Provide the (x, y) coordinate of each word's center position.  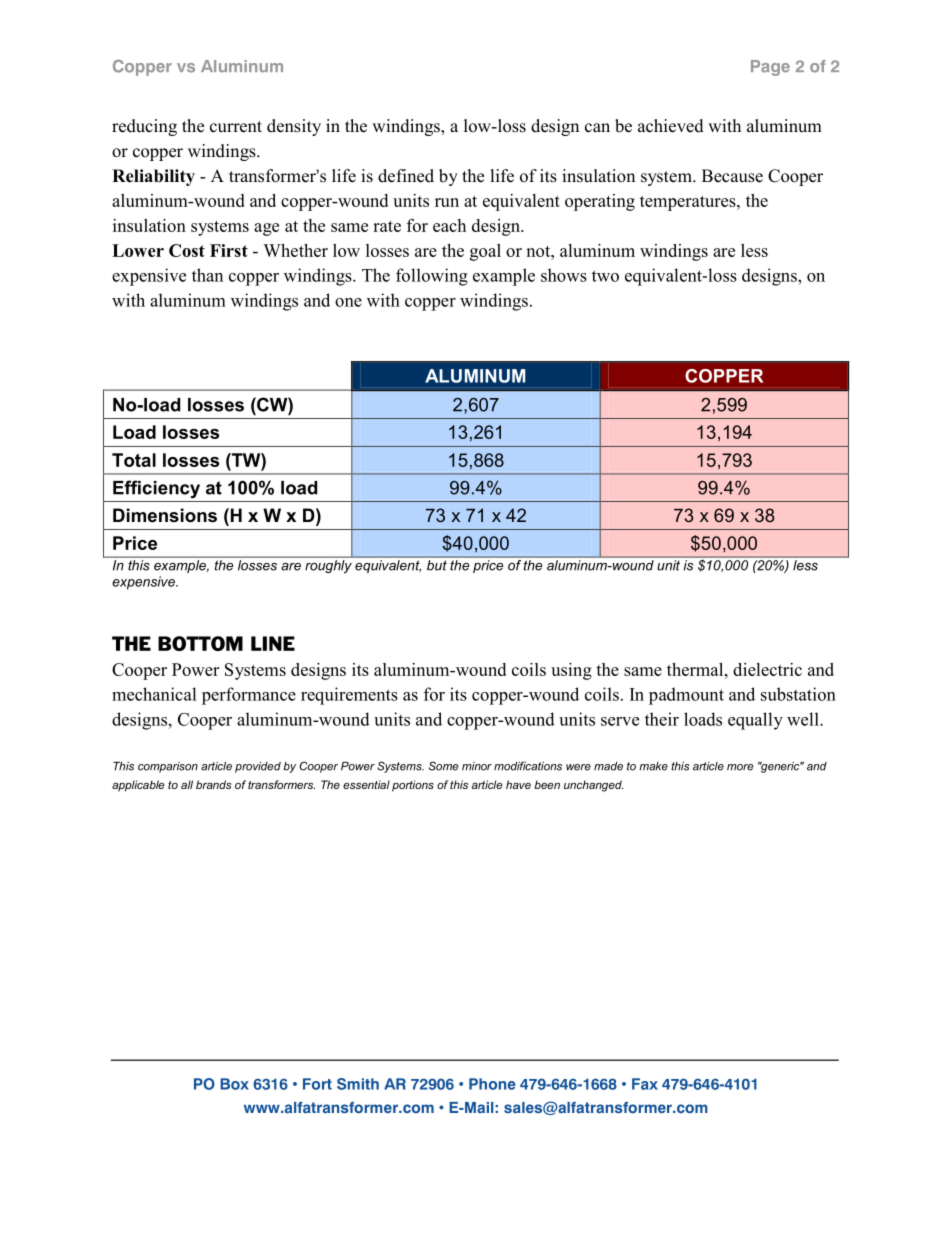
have (518, 784)
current (236, 127)
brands (214, 784)
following (432, 277)
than (207, 275)
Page (770, 68)
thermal (696, 669)
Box (234, 1084)
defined (406, 176)
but (437, 565)
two (605, 276)
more (740, 767)
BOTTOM (200, 643)
